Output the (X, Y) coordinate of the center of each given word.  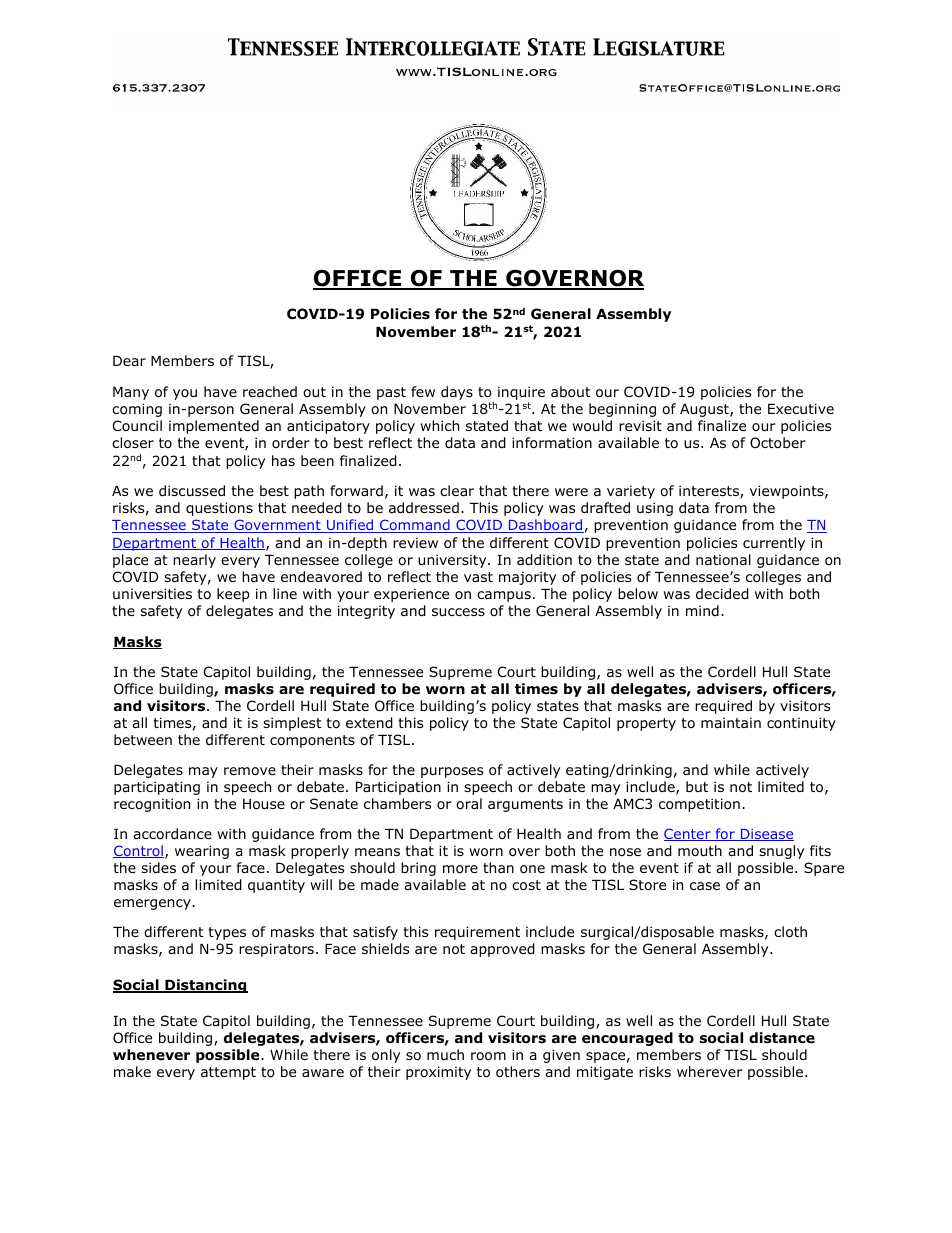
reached (270, 391)
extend (369, 723)
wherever (710, 1071)
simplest (292, 724)
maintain (731, 722)
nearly (194, 561)
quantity (276, 886)
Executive (801, 408)
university (453, 561)
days (457, 393)
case (705, 886)
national (723, 560)
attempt (228, 1073)
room (488, 1056)
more (460, 869)
